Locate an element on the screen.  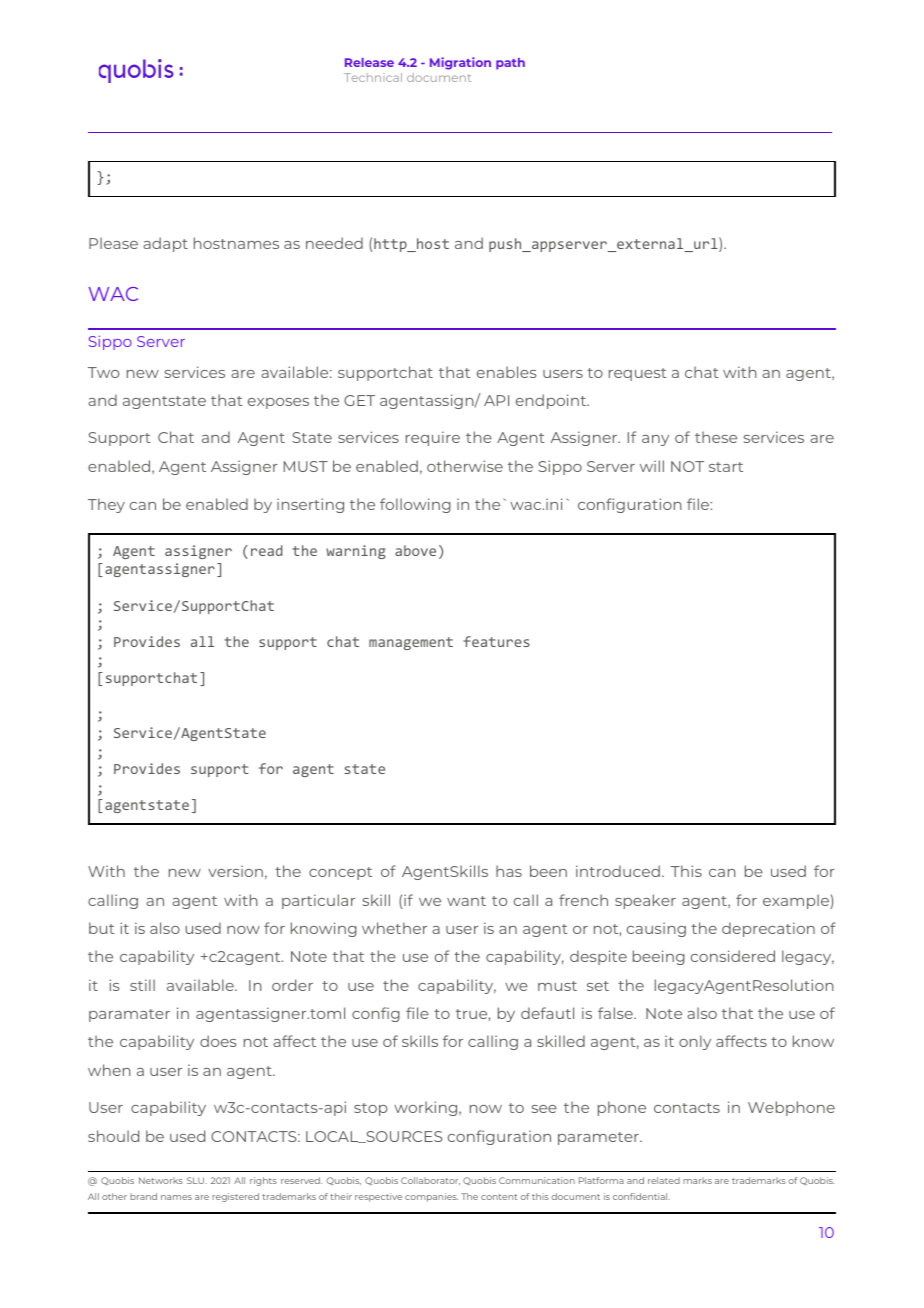
management is located at coordinates (411, 643).
